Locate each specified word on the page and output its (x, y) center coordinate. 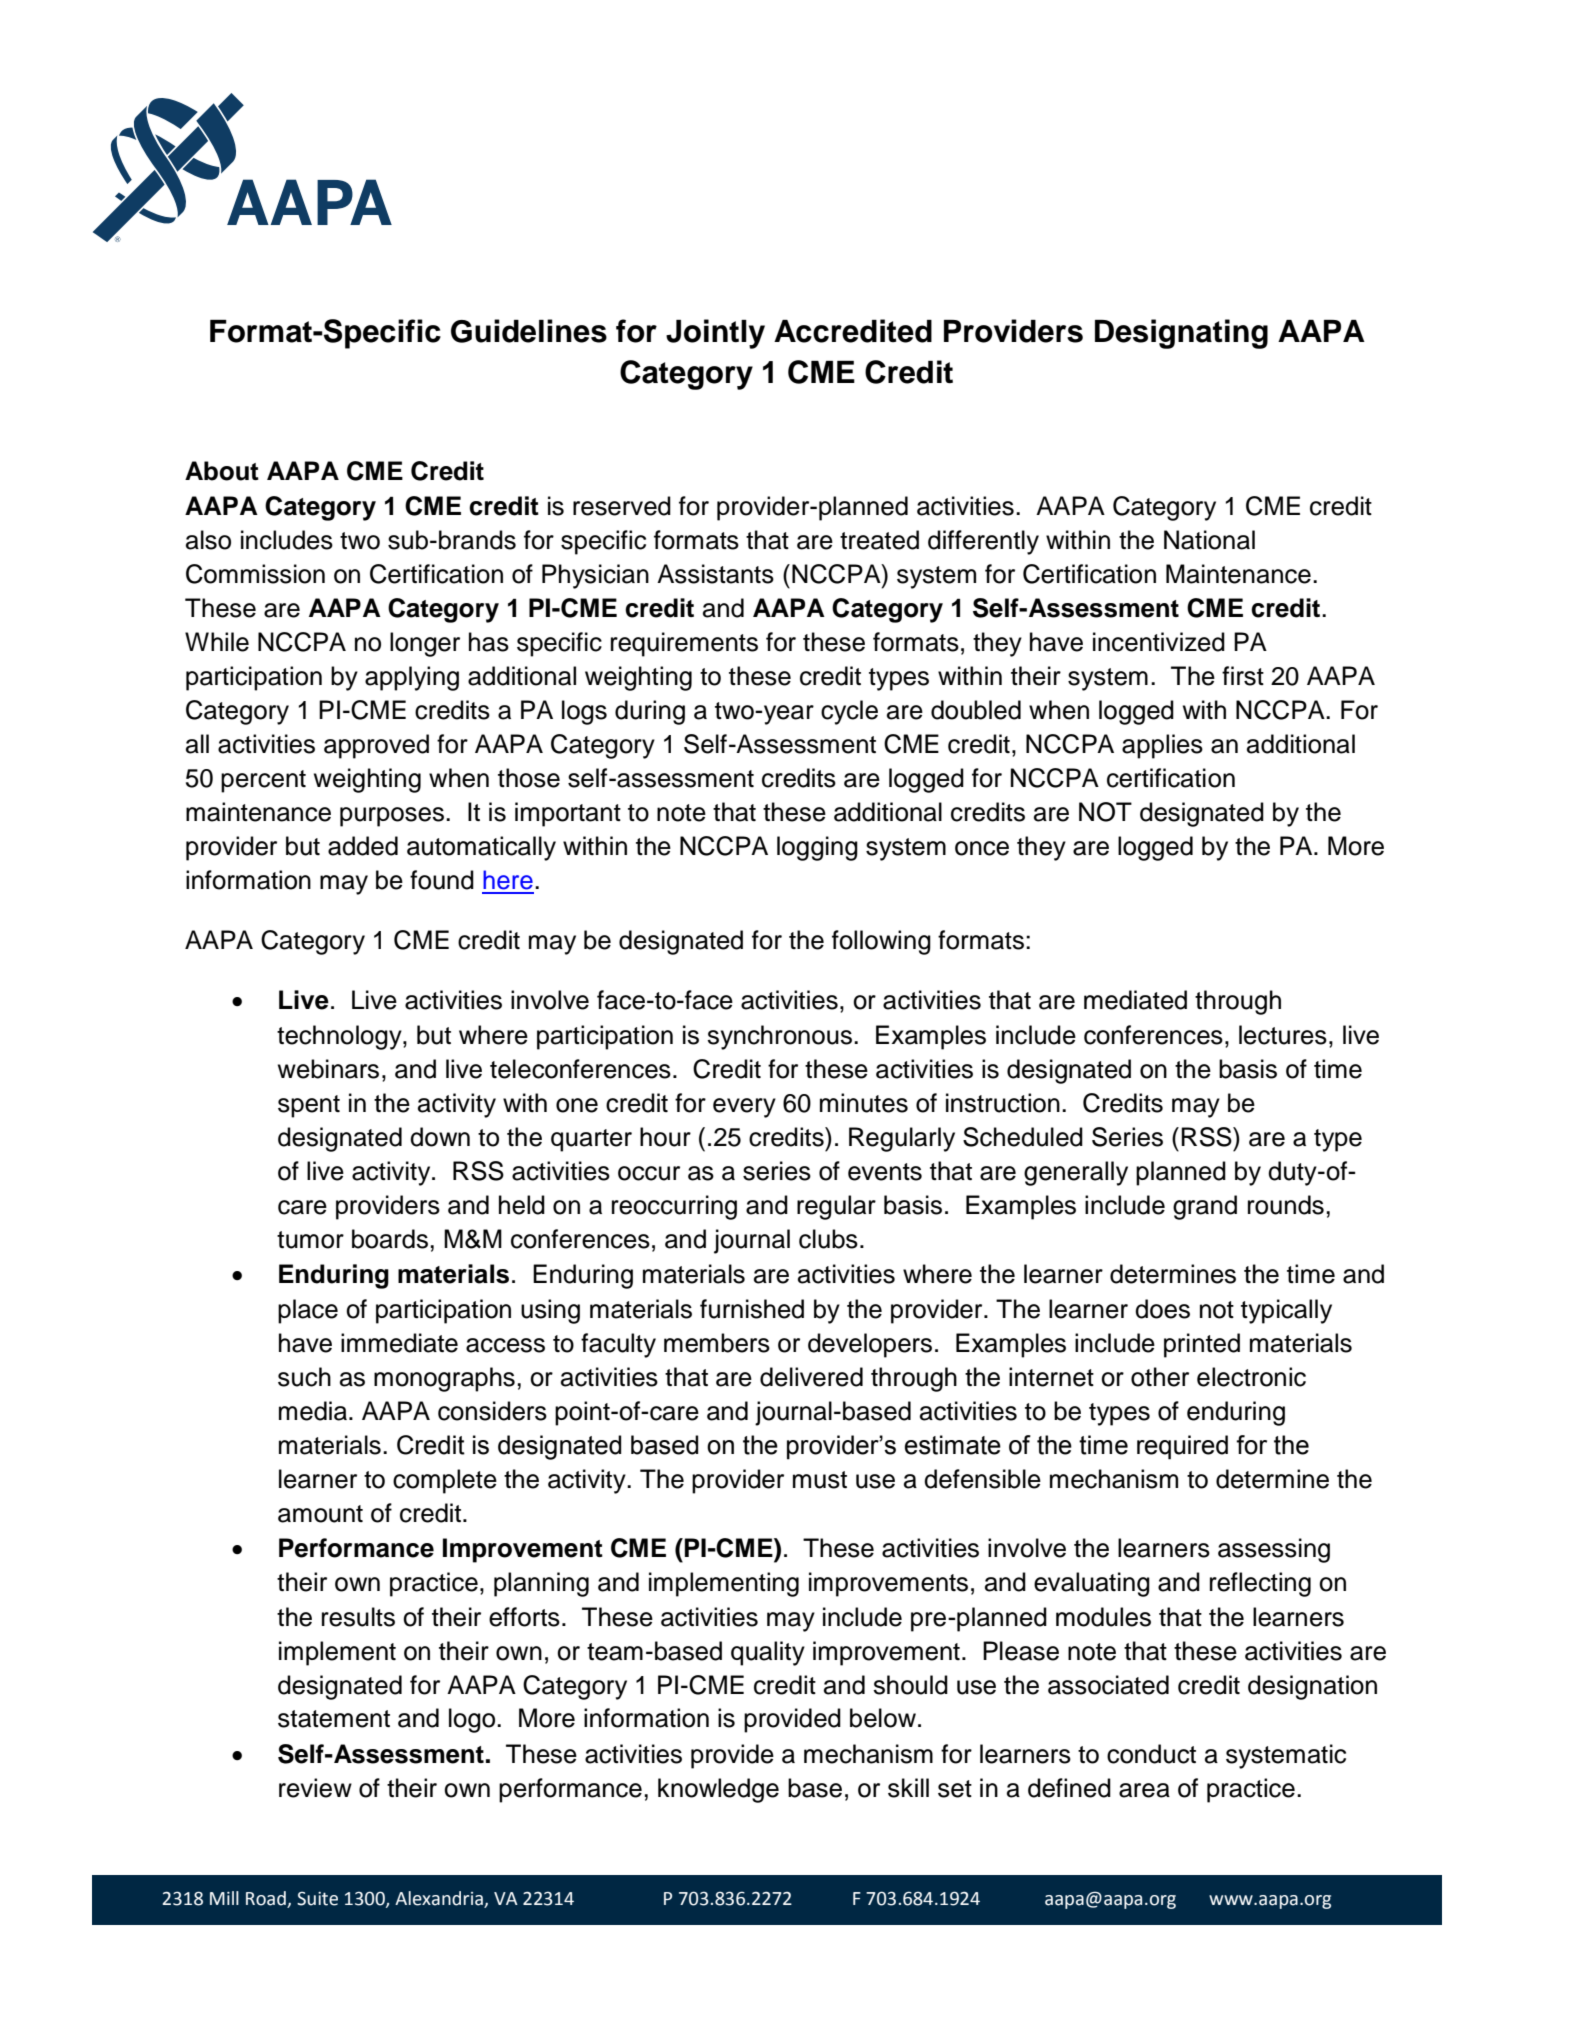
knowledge (718, 1790)
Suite (317, 1898)
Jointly (715, 334)
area (1144, 1790)
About (222, 471)
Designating (1181, 334)
